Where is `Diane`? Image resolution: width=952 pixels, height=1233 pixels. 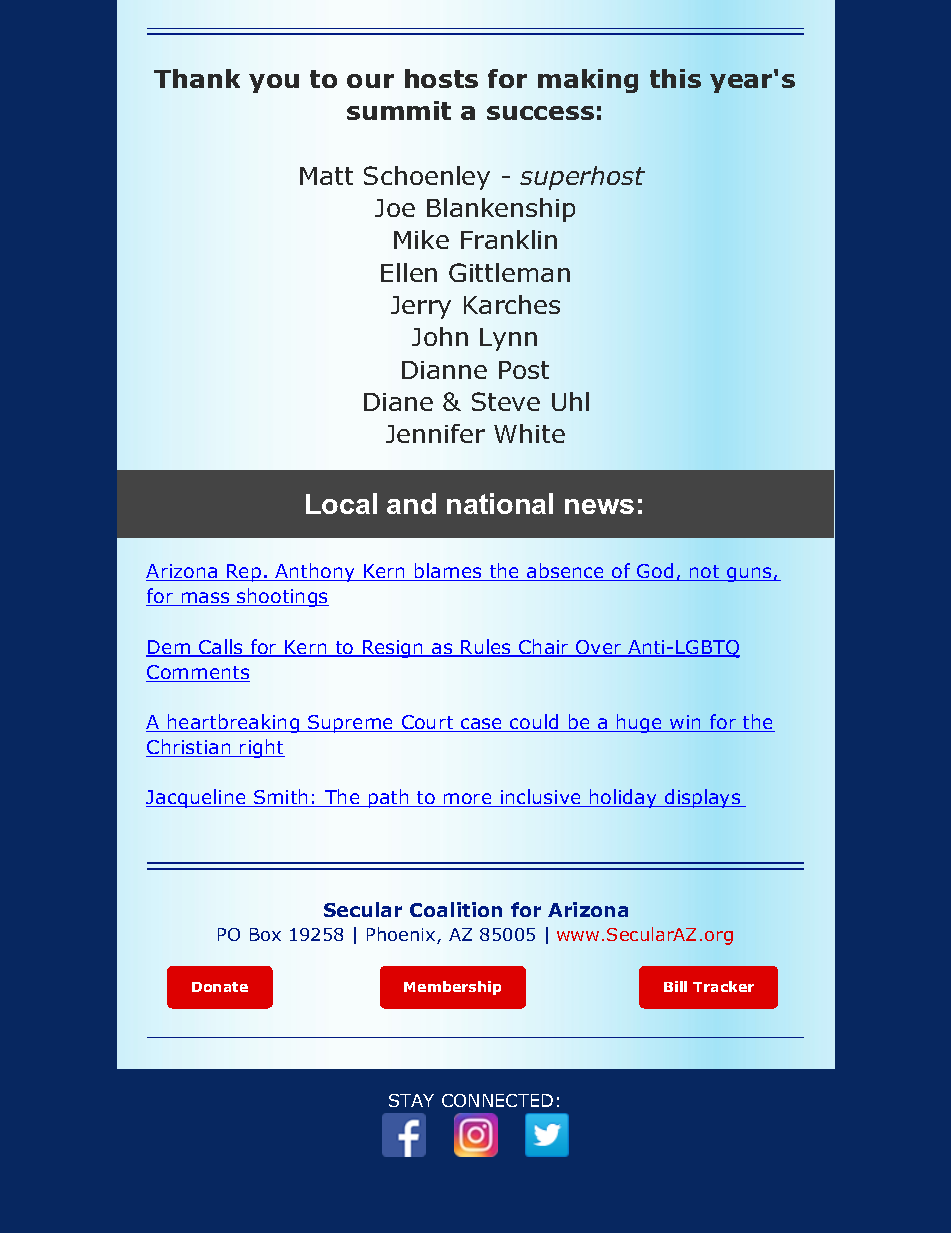
Diane is located at coordinates (398, 402).
